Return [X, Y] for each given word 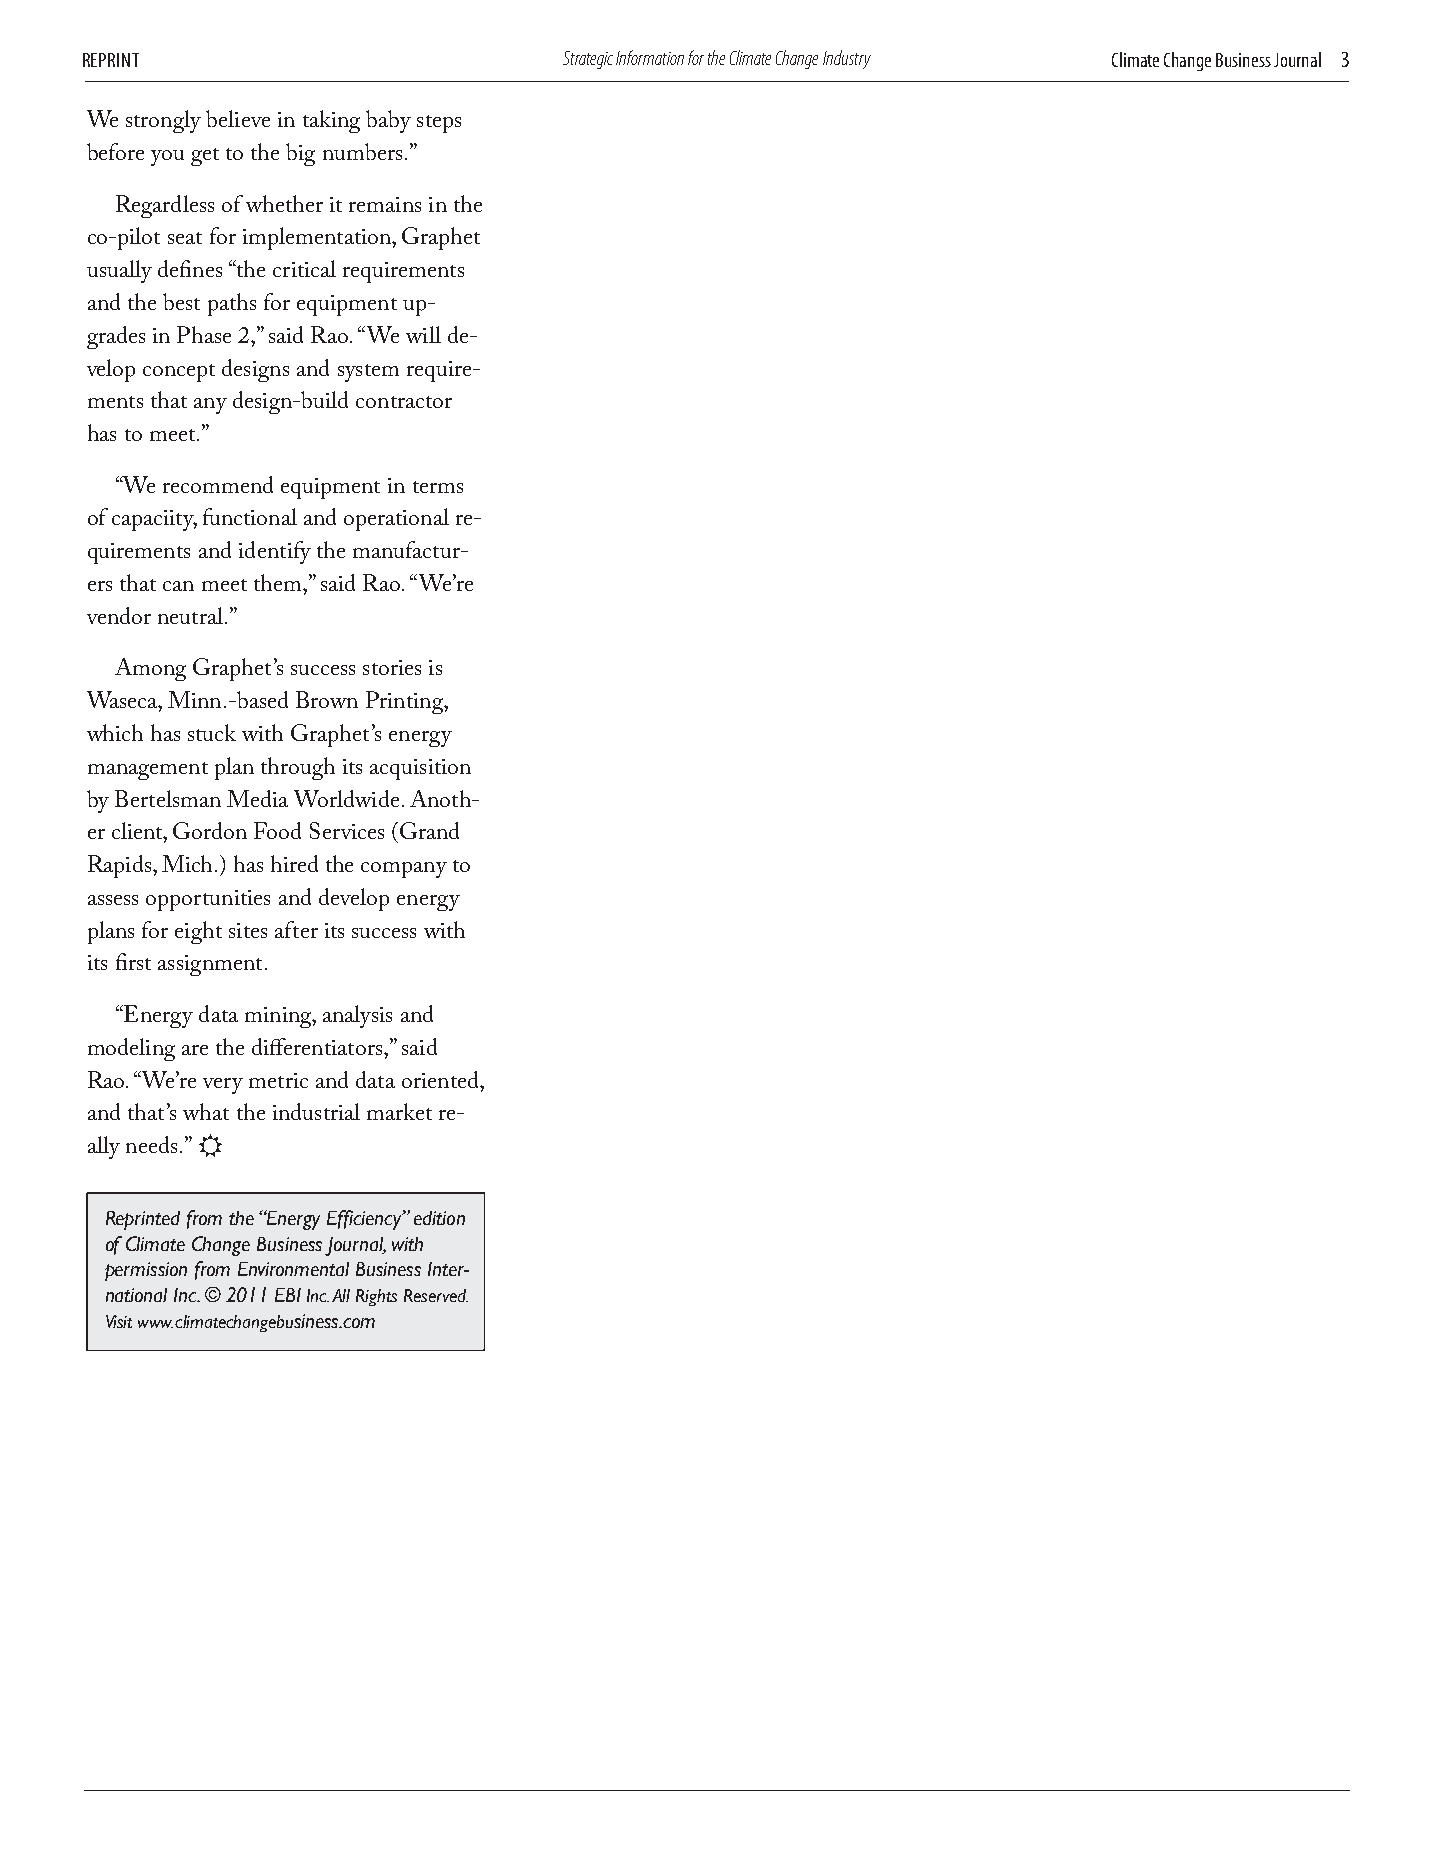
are [195, 1050]
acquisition [420, 769]
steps [439, 124]
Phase [204, 334]
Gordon [210, 830]
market [399, 1111]
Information [650, 57]
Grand [428, 830]
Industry [847, 59]
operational [396, 519]
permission [146, 1271]
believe [238, 118]
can [178, 586]
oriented [441, 1079]
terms [438, 487]
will [423, 334]
